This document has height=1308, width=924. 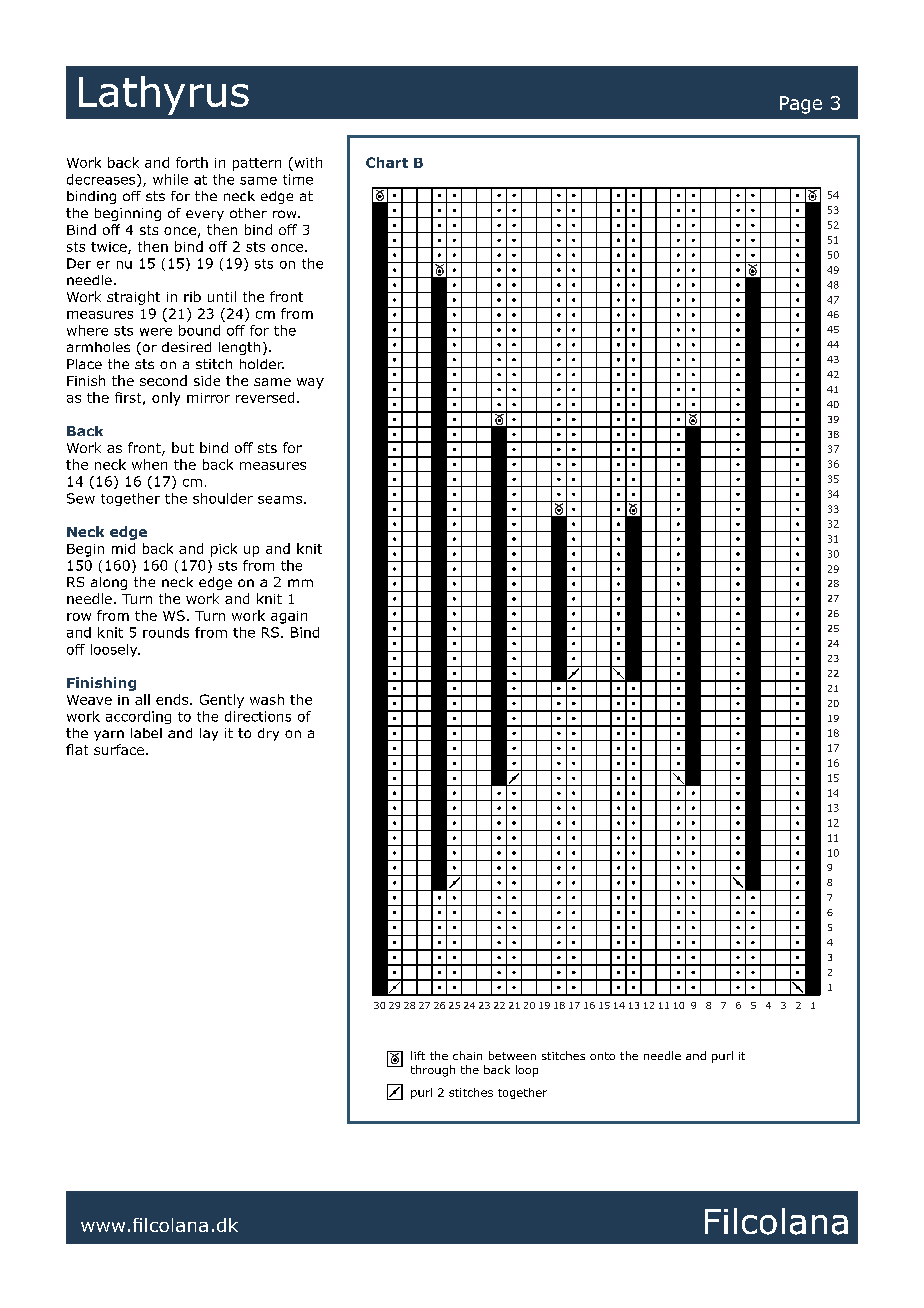 I want to click on Chart, so click(x=387, y=162).
